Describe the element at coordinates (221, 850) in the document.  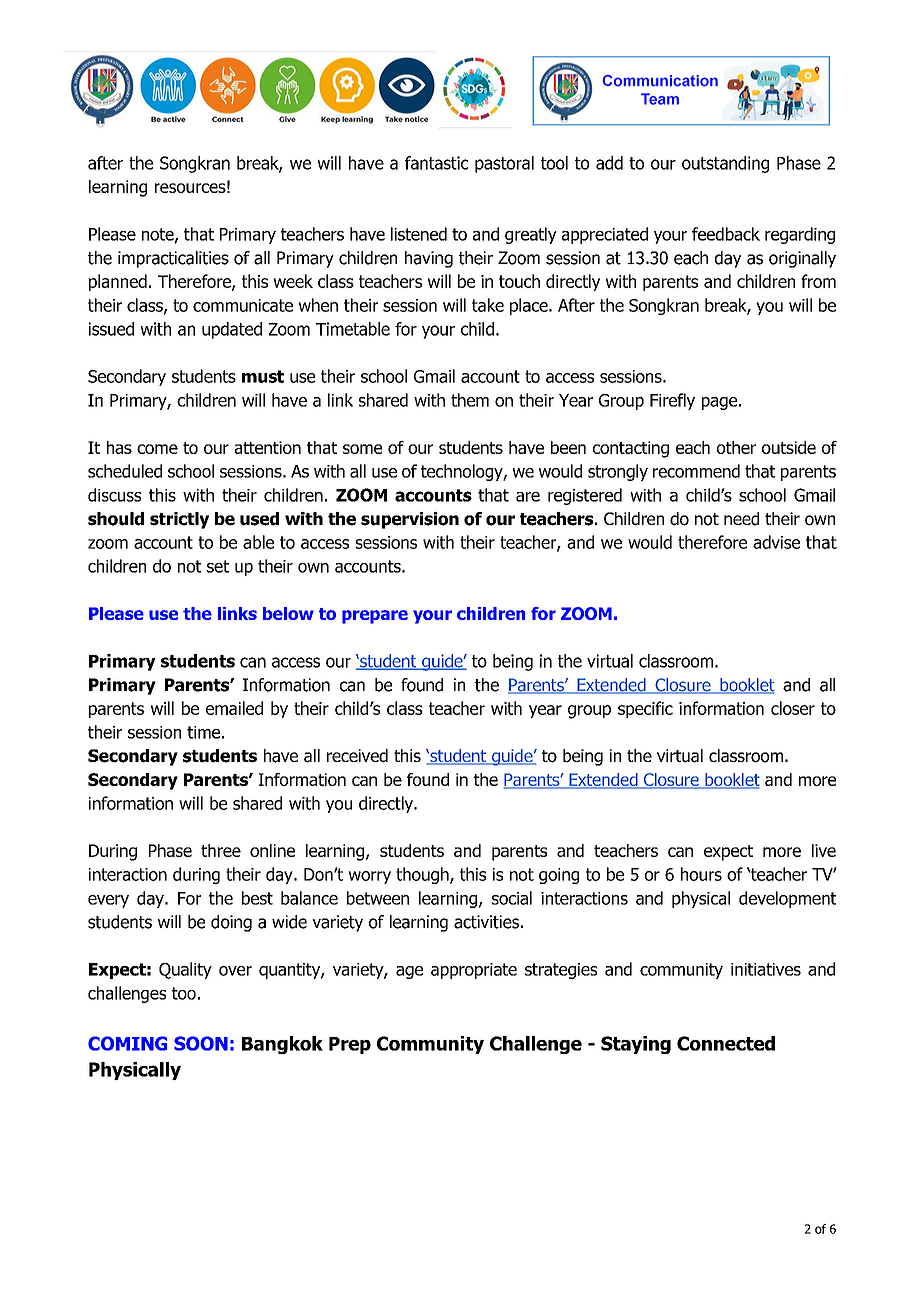
I see `three` at that location.
